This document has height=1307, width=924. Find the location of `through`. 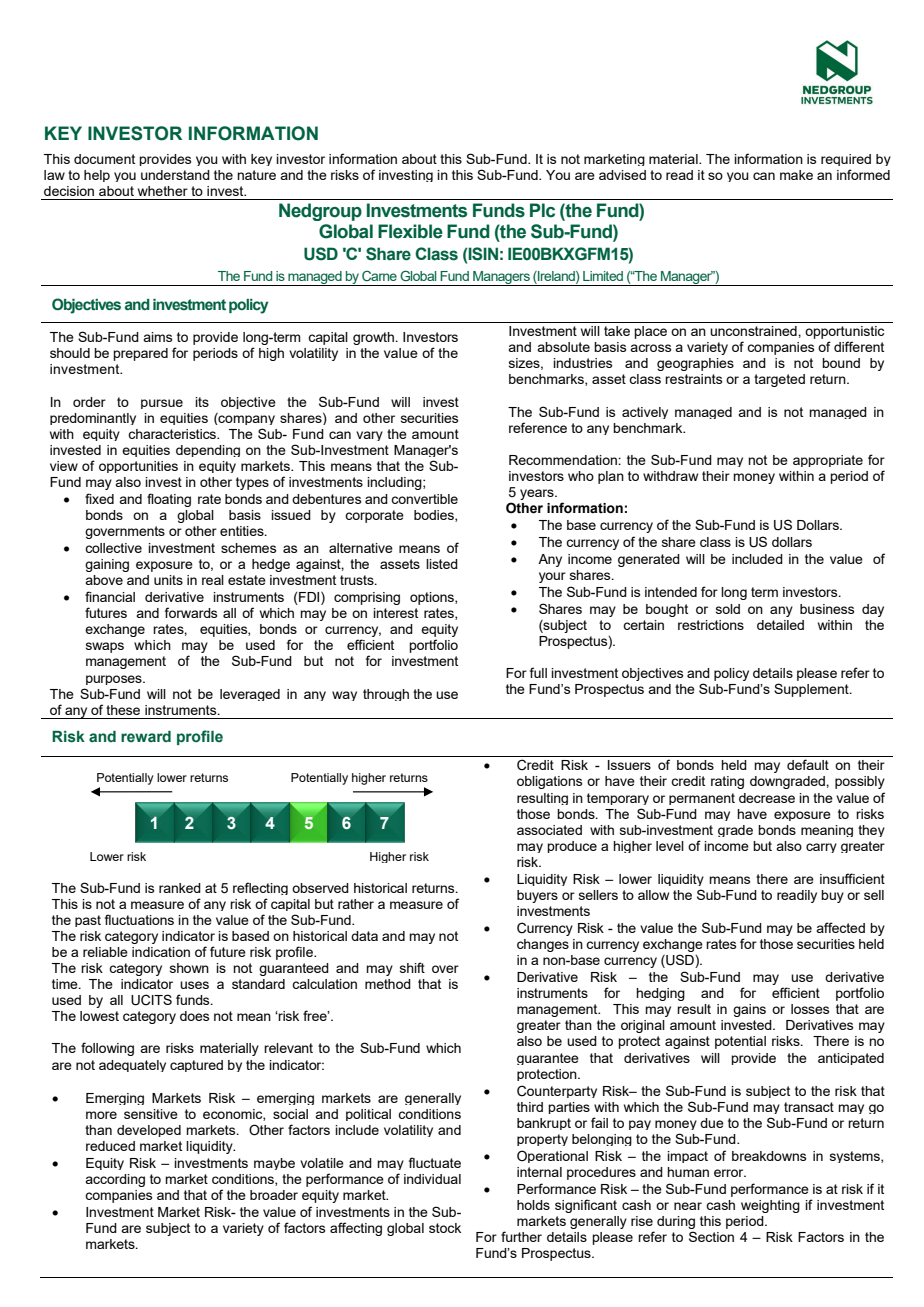

through is located at coordinates (386, 695).
